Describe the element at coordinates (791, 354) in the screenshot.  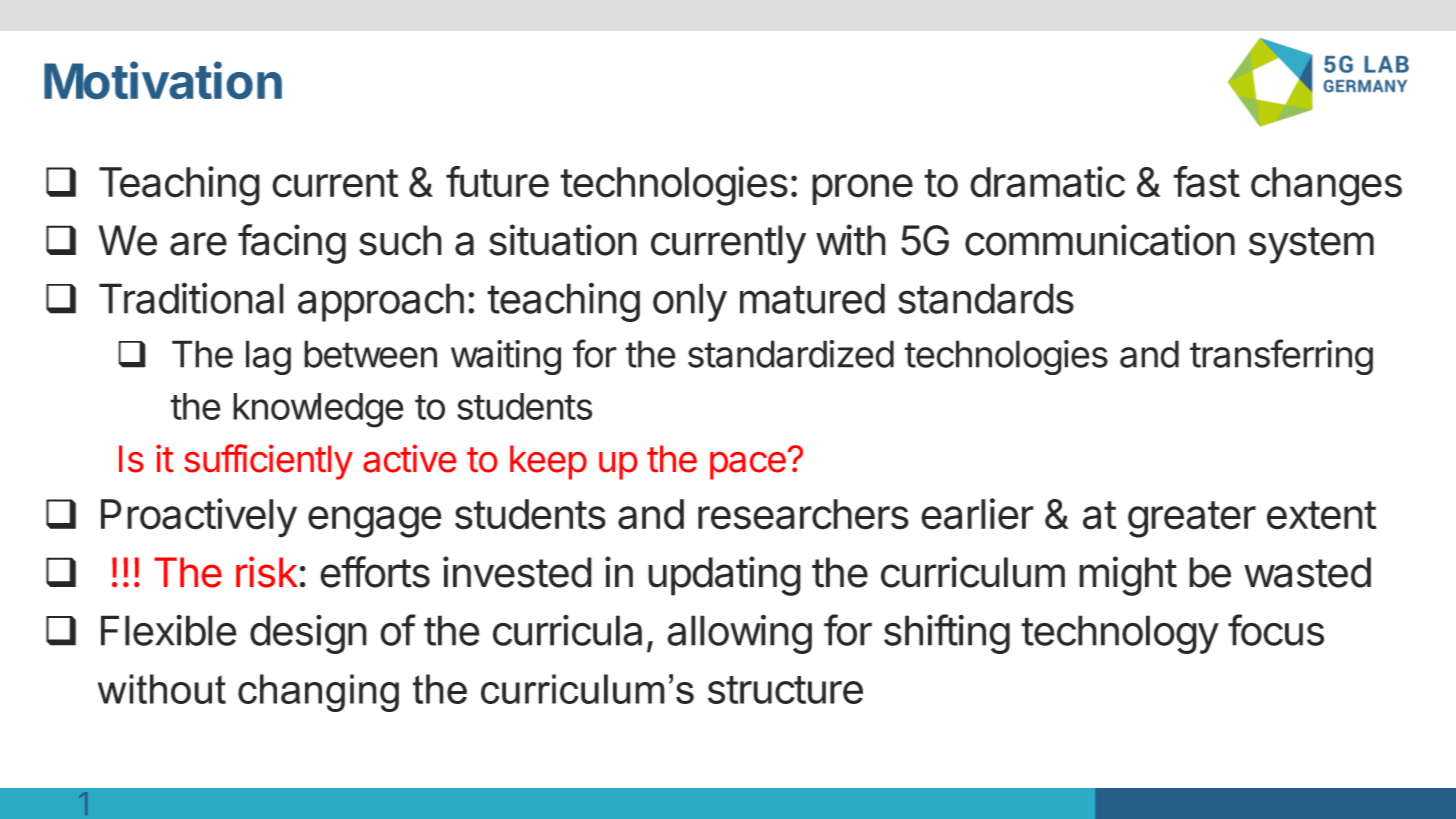
I see `standardized` at that location.
